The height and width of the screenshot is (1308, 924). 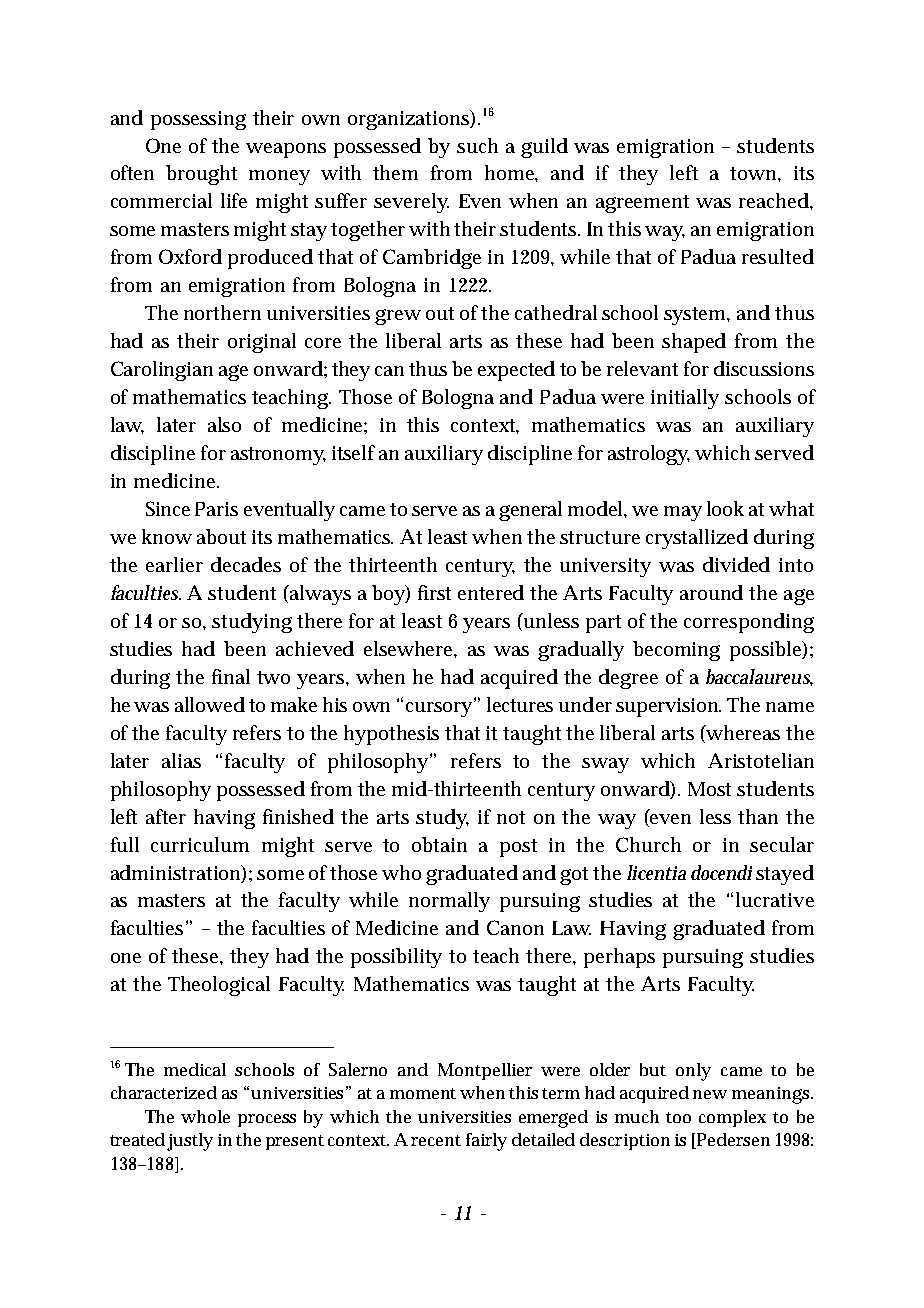 I want to click on town, so click(x=755, y=174).
